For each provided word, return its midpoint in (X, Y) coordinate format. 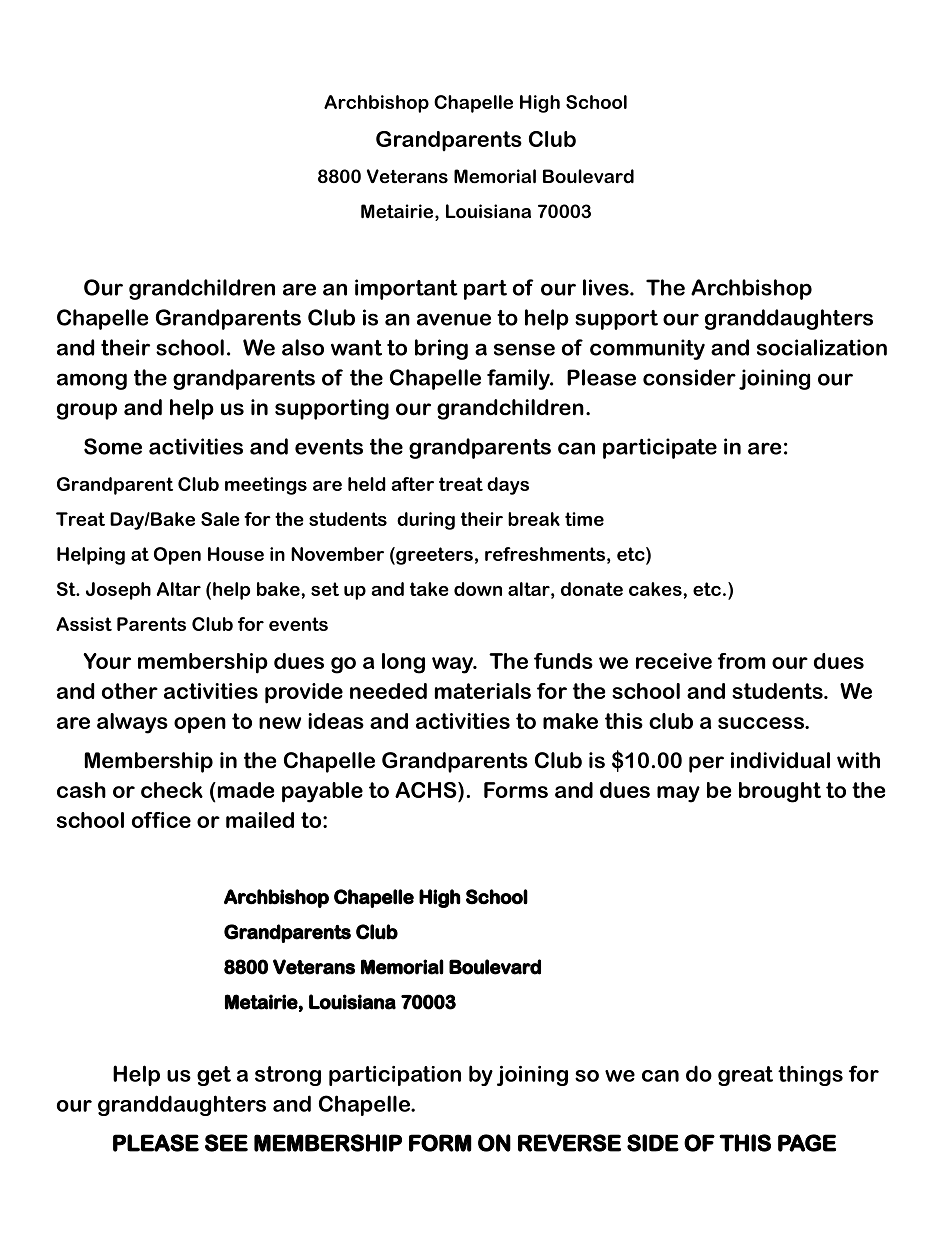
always (132, 723)
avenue (454, 319)
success (762, 723)
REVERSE (569, 1143)
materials (483, 691)
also (303, 347)
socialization (822, 347)
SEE (226, 1143)
